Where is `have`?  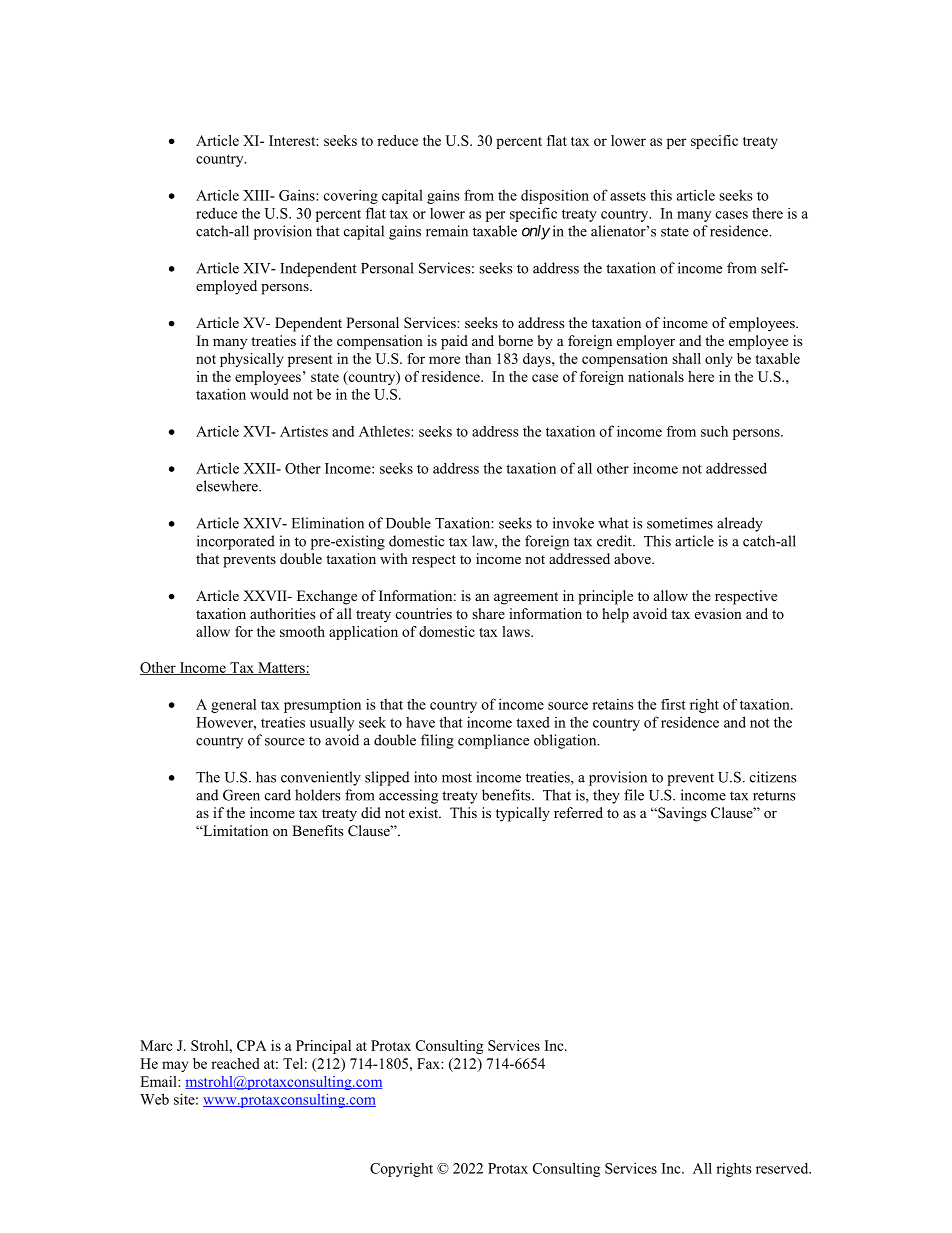 have is located at coordinates (420, 722).
